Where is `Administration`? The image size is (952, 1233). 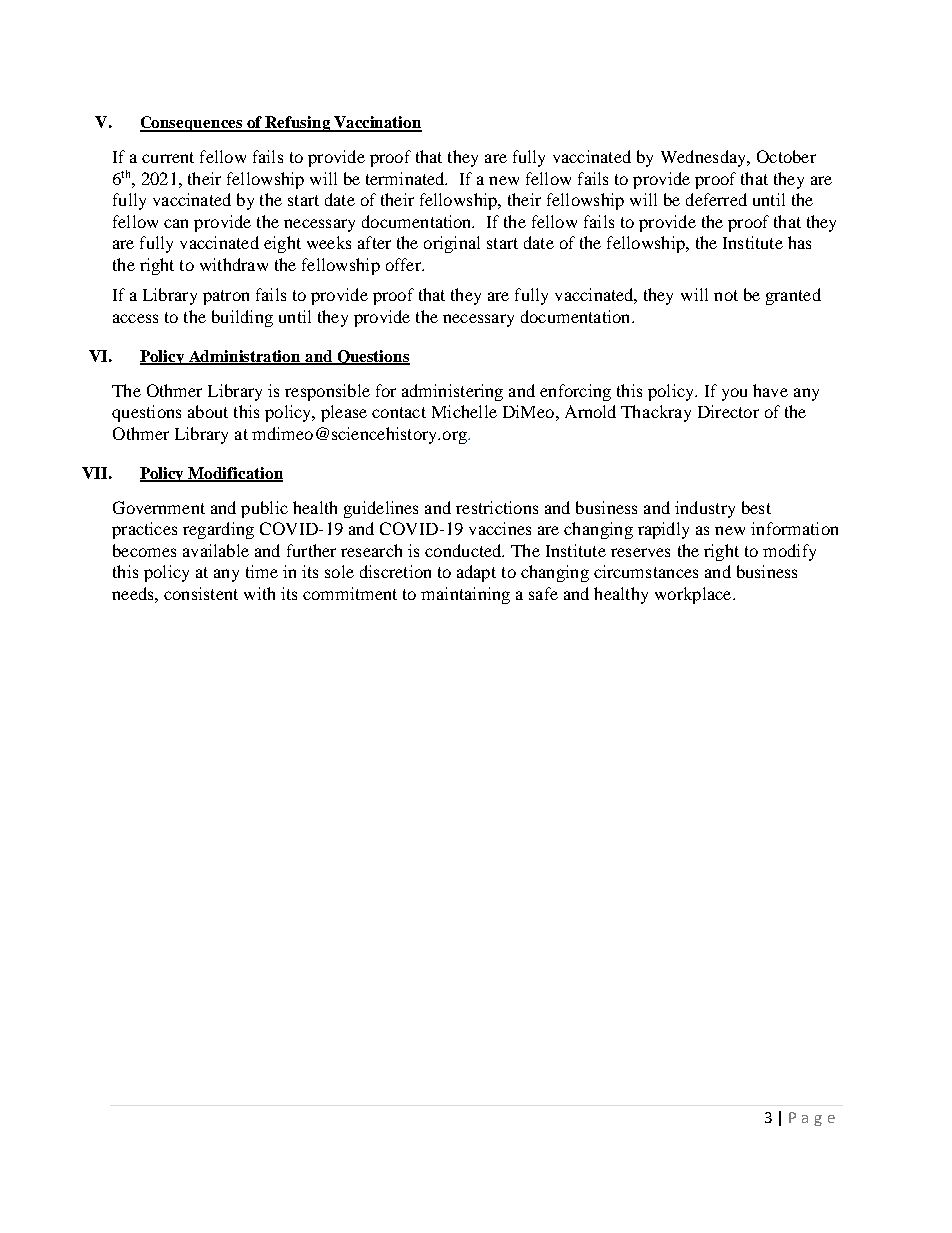 Administration is located at coordinates (245, 357).
